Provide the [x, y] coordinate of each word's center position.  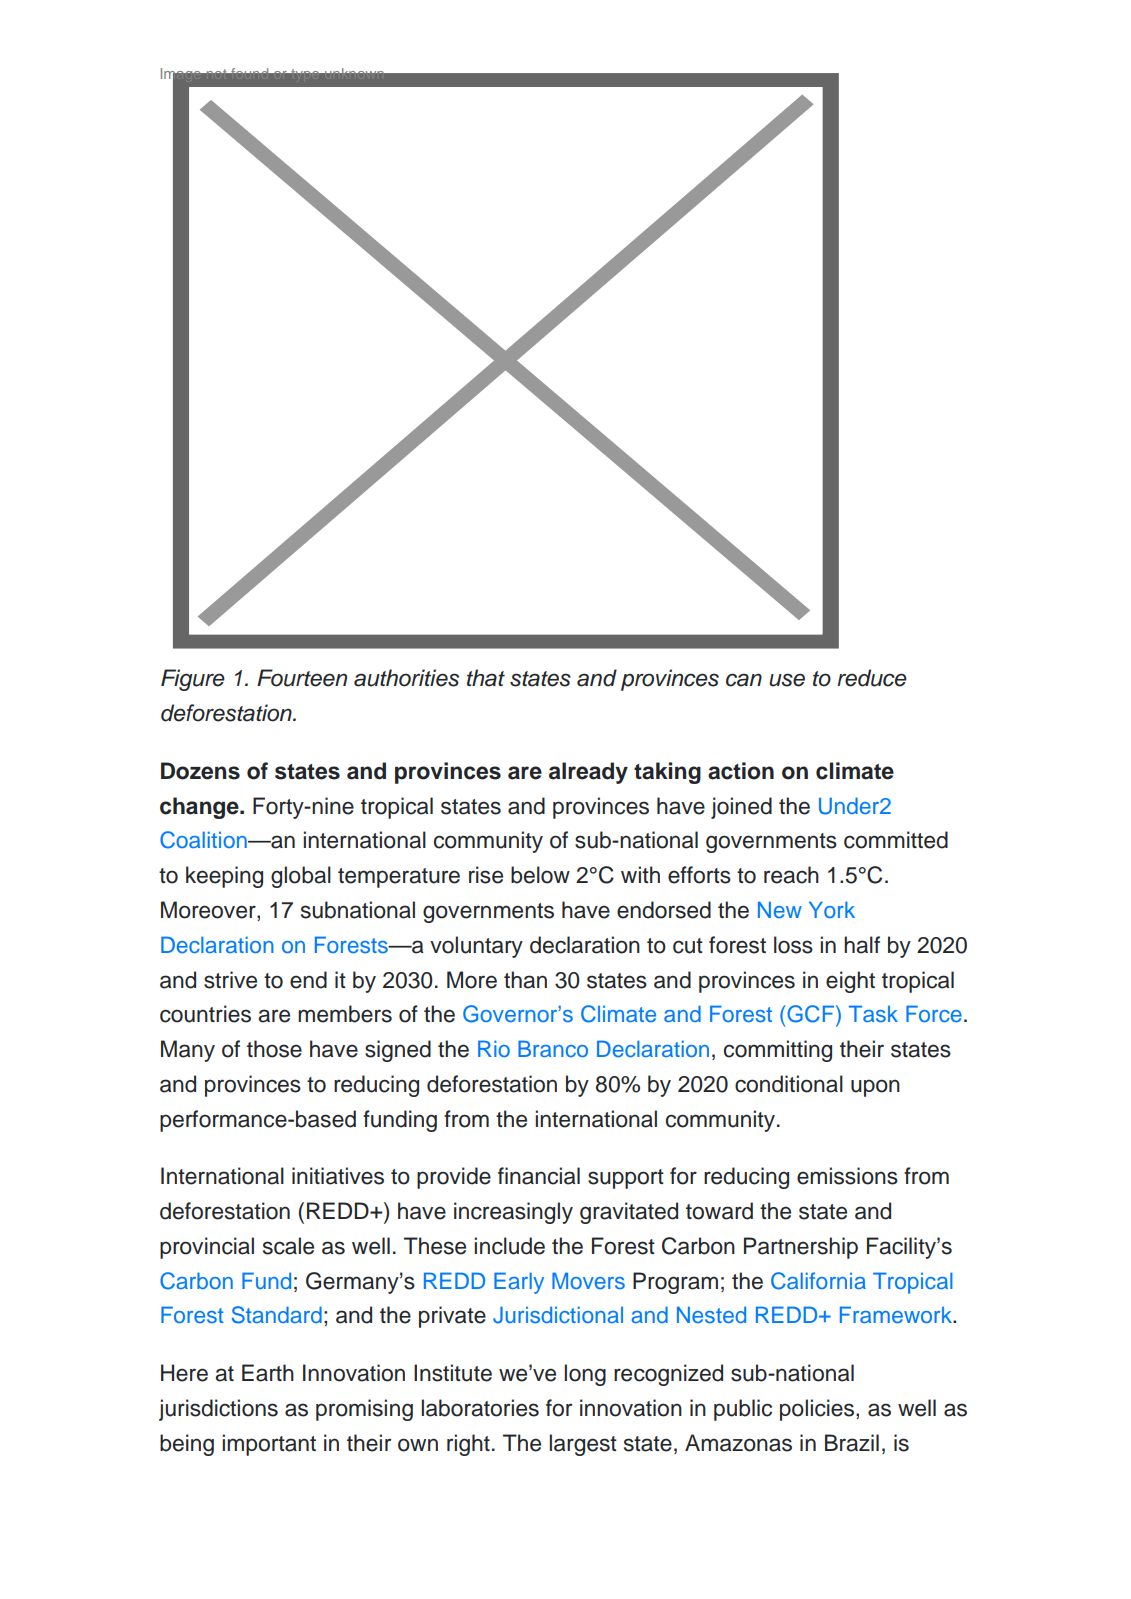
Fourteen [302, 678]
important [269, 1445]
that [486, 678]
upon [875, 1088]
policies [818, 1410]
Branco [553, 1048]
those [274, 1049]
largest [583, 1445]
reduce [872, 678]
